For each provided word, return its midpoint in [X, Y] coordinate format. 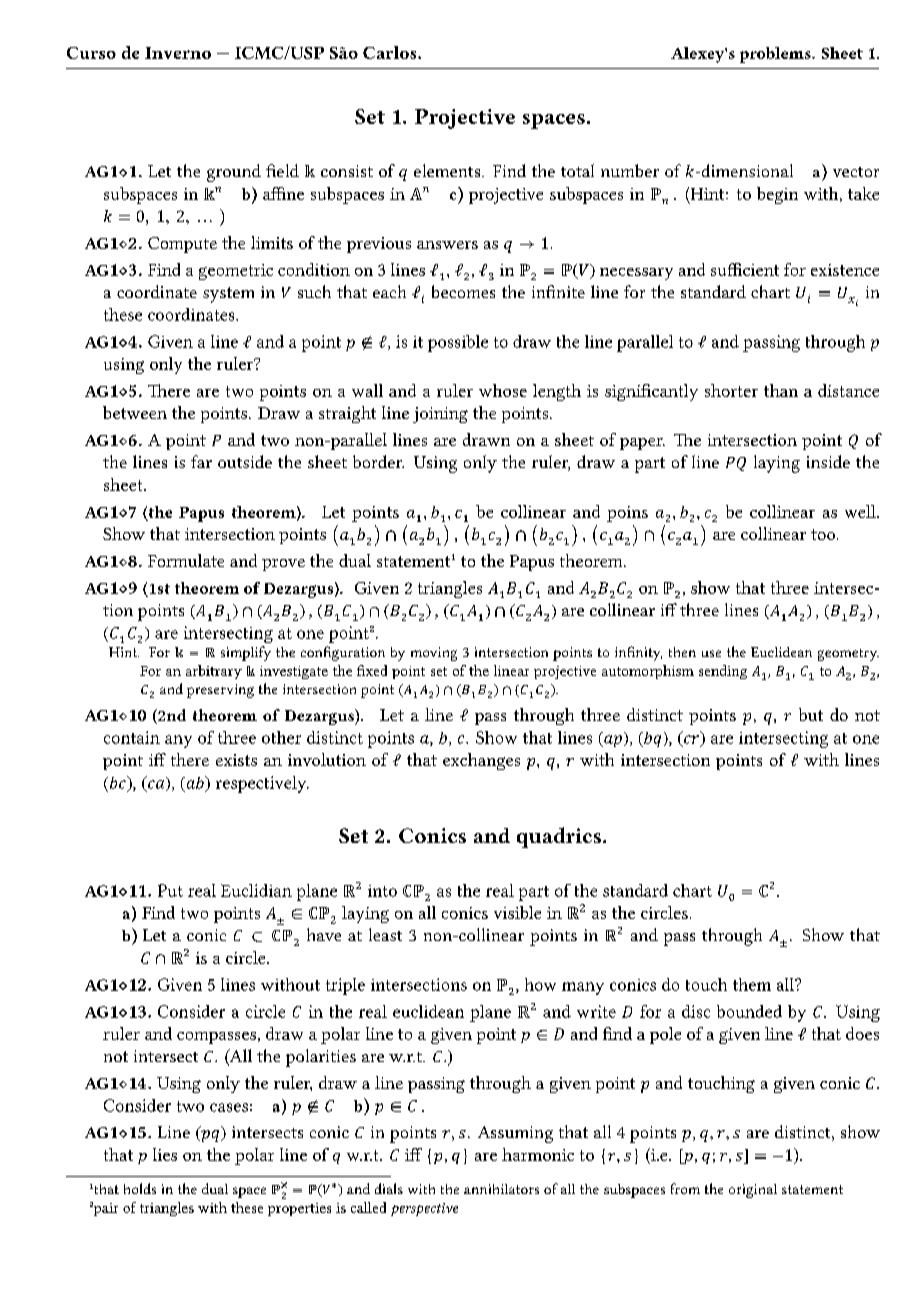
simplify [246, 653]
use [711, 653]
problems [776, 55]
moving [434, 654]
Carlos [391, 52]
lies [165, 1154]
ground [234, 173]
